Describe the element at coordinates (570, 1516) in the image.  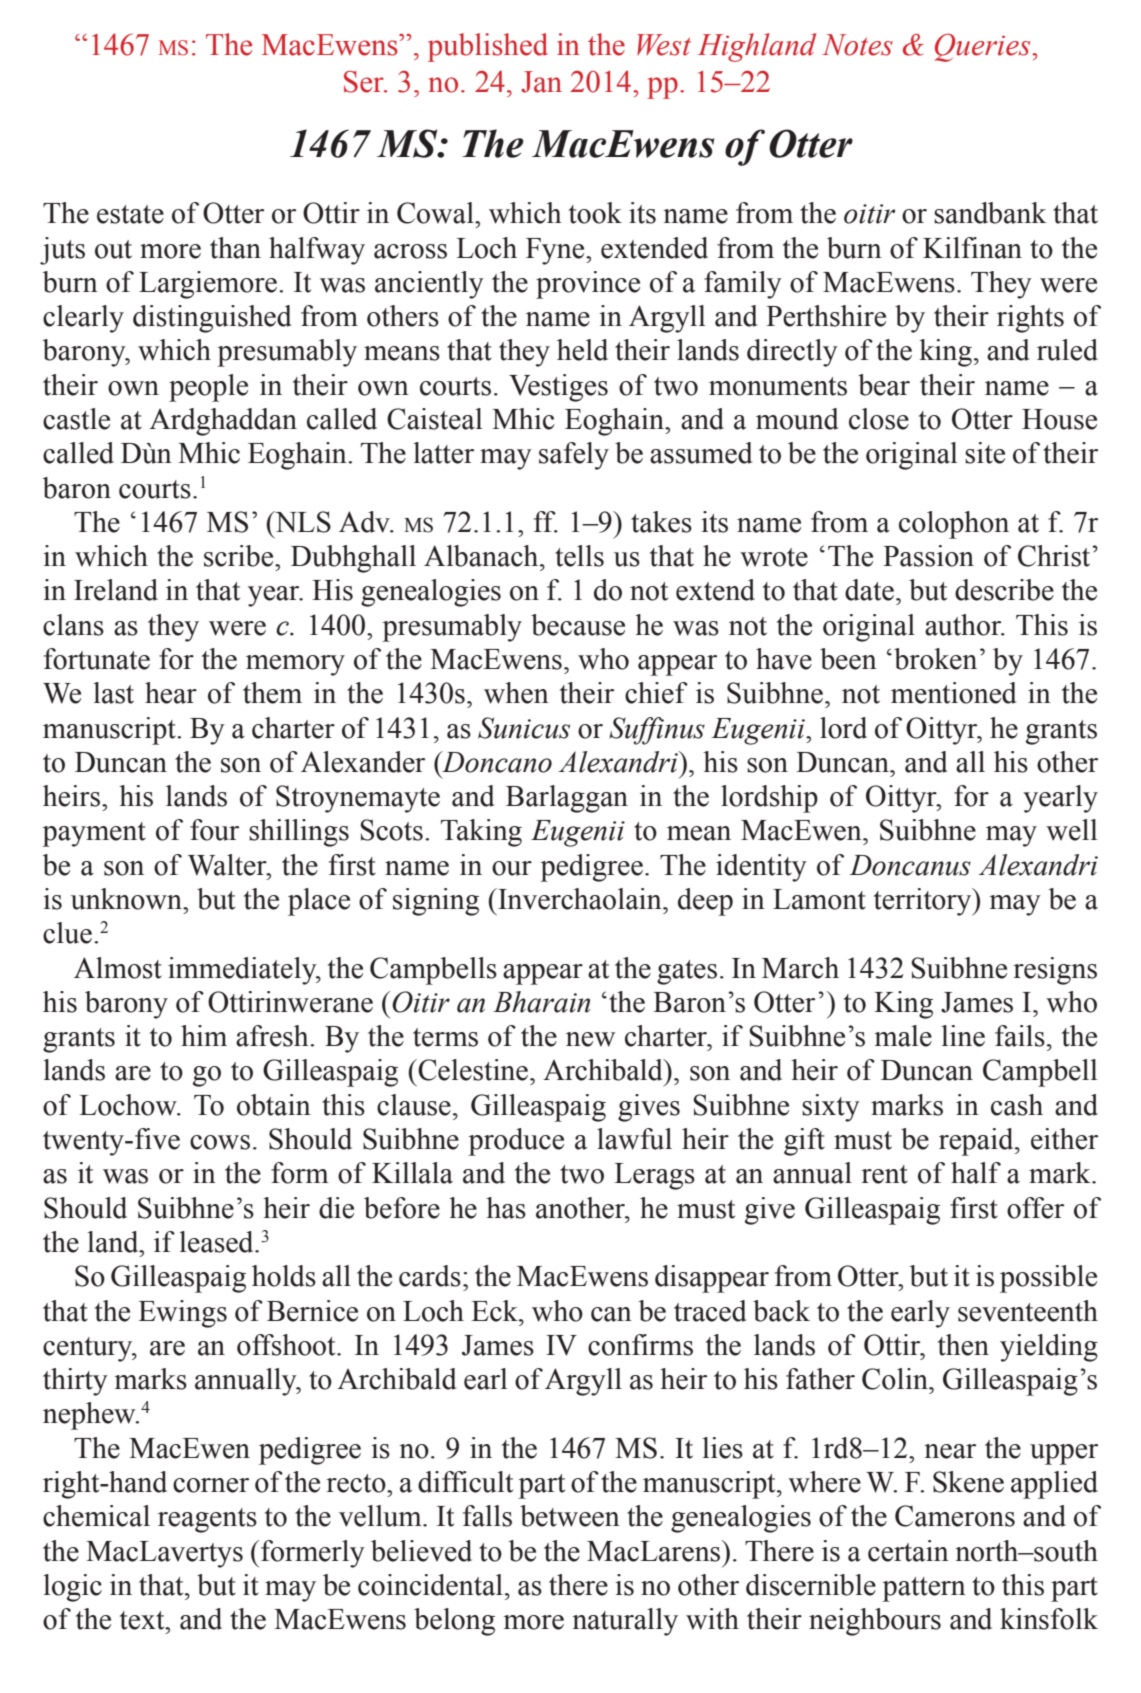
I see `between` at that location.
